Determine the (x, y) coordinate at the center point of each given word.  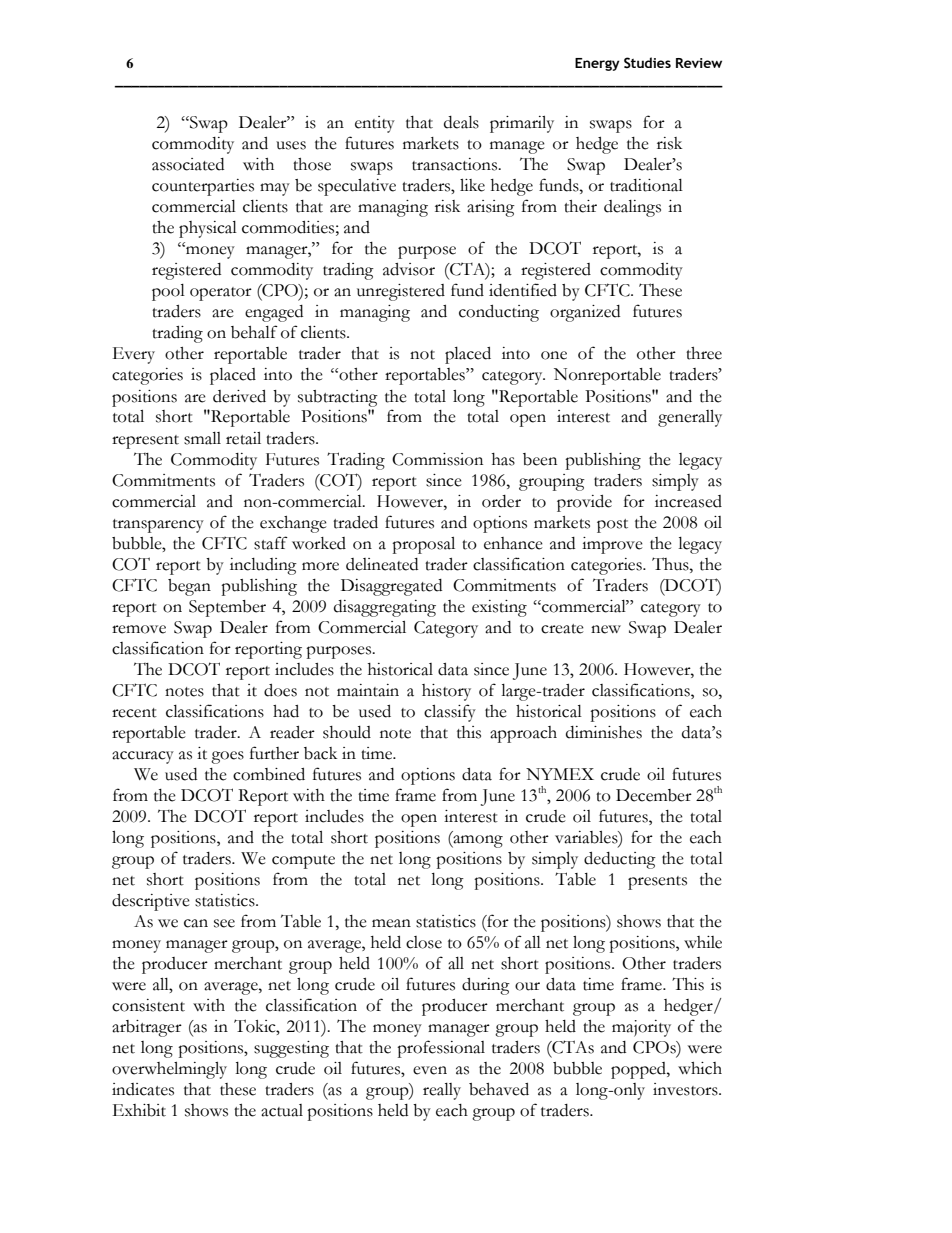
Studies (647, 63)
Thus (671, 564)
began (189, 587)
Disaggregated (391, 587)
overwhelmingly (169, 1070)
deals (461, 122)
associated (188, 164)
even (430, 1070)
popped (639, 1070)
